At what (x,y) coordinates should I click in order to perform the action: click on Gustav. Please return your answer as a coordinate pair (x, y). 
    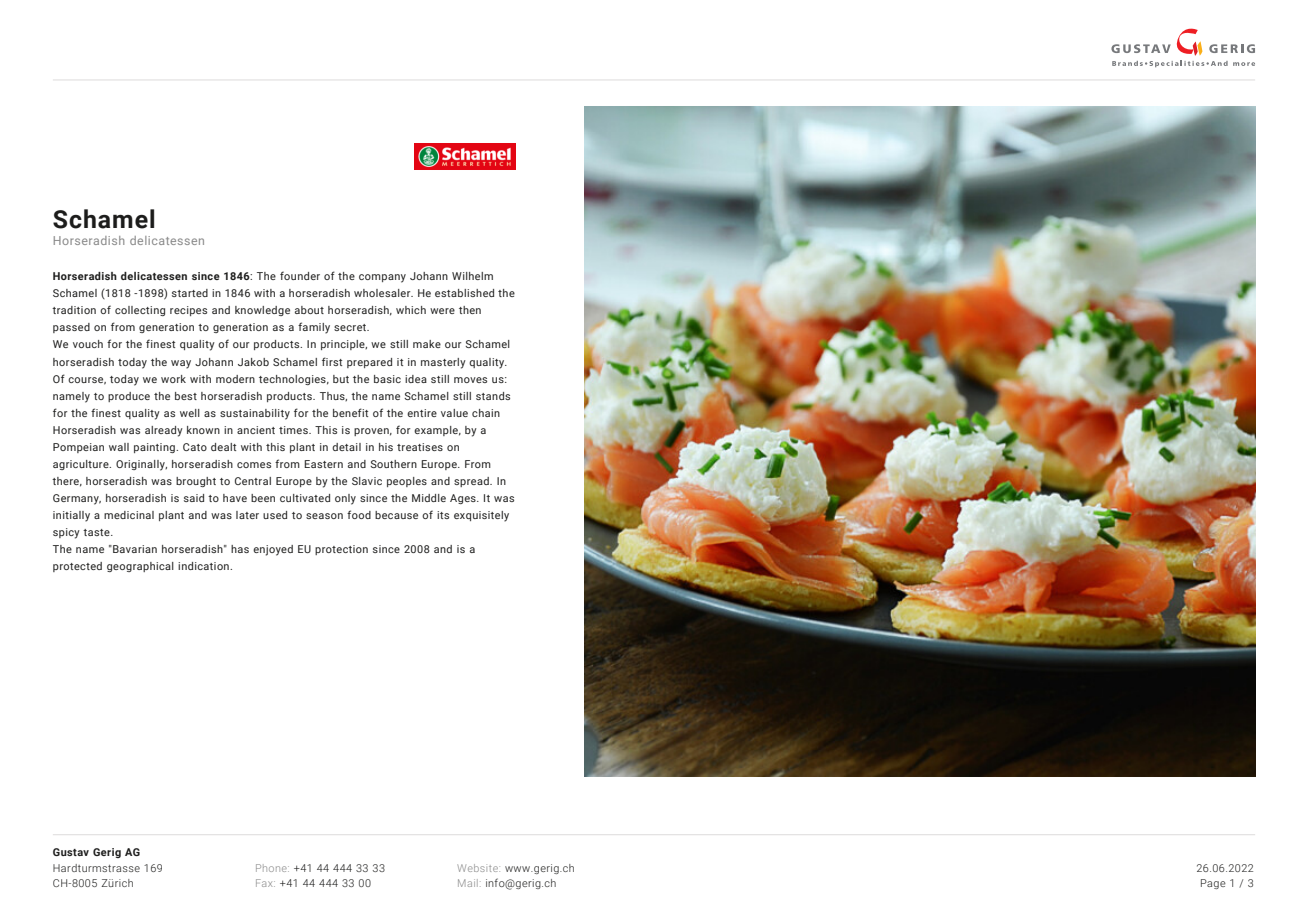
    Looking at the image, I should click on (71, 852).
